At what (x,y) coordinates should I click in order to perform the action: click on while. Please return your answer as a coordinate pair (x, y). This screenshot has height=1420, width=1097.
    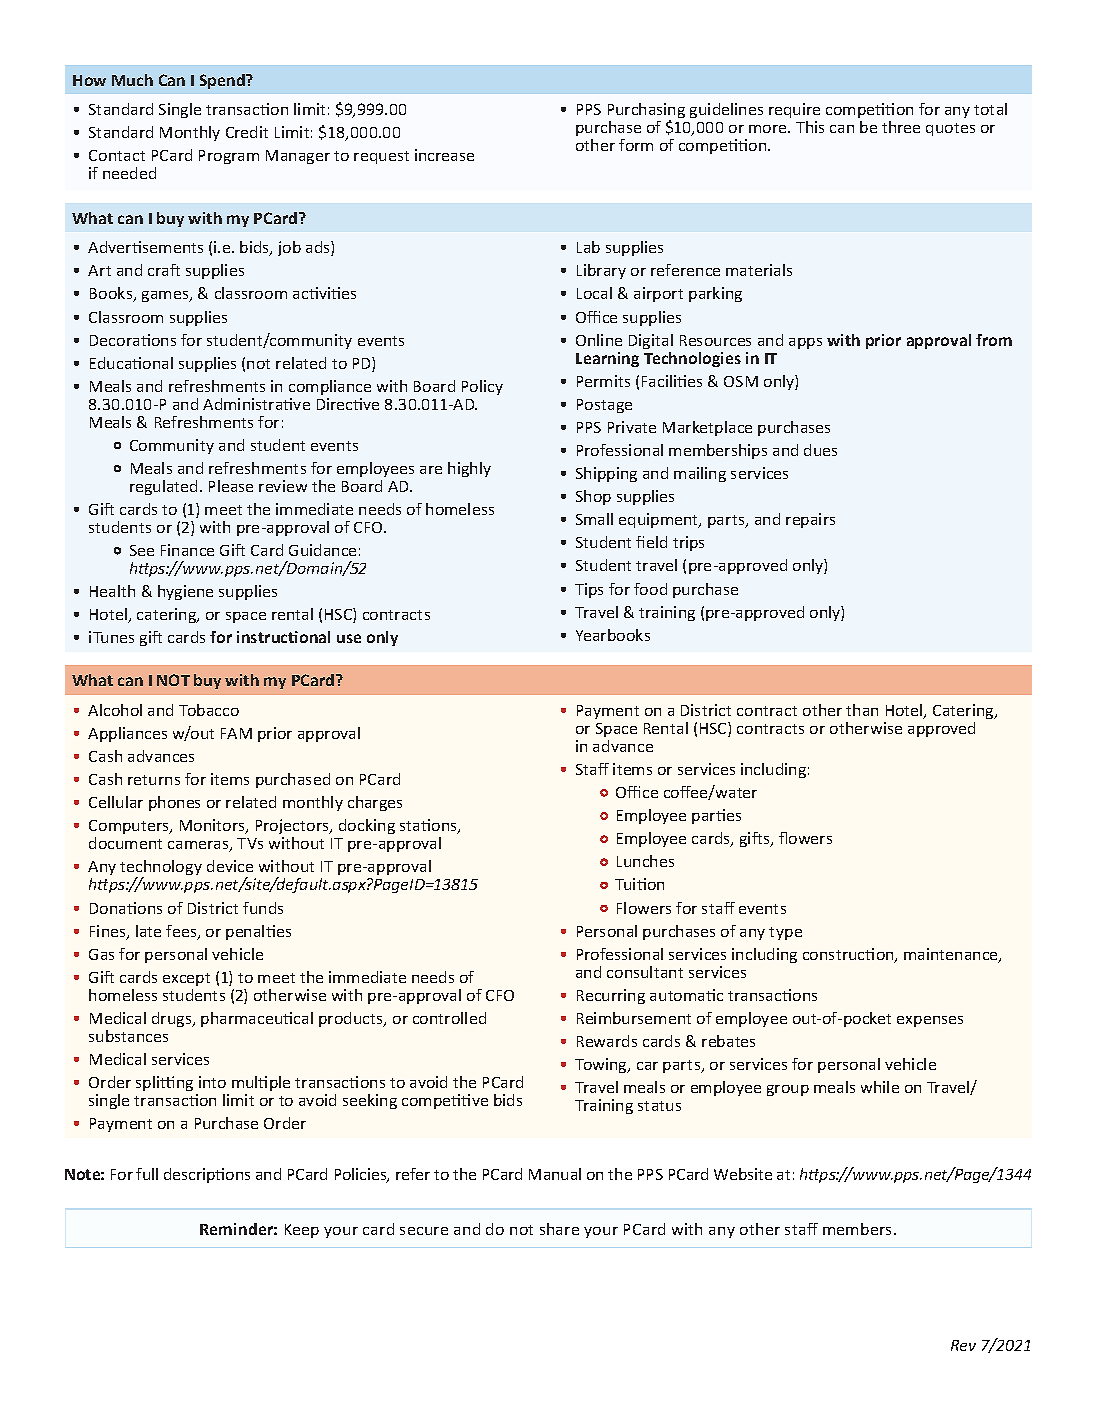
    Looking at the image, I should click on (880, 1087).
